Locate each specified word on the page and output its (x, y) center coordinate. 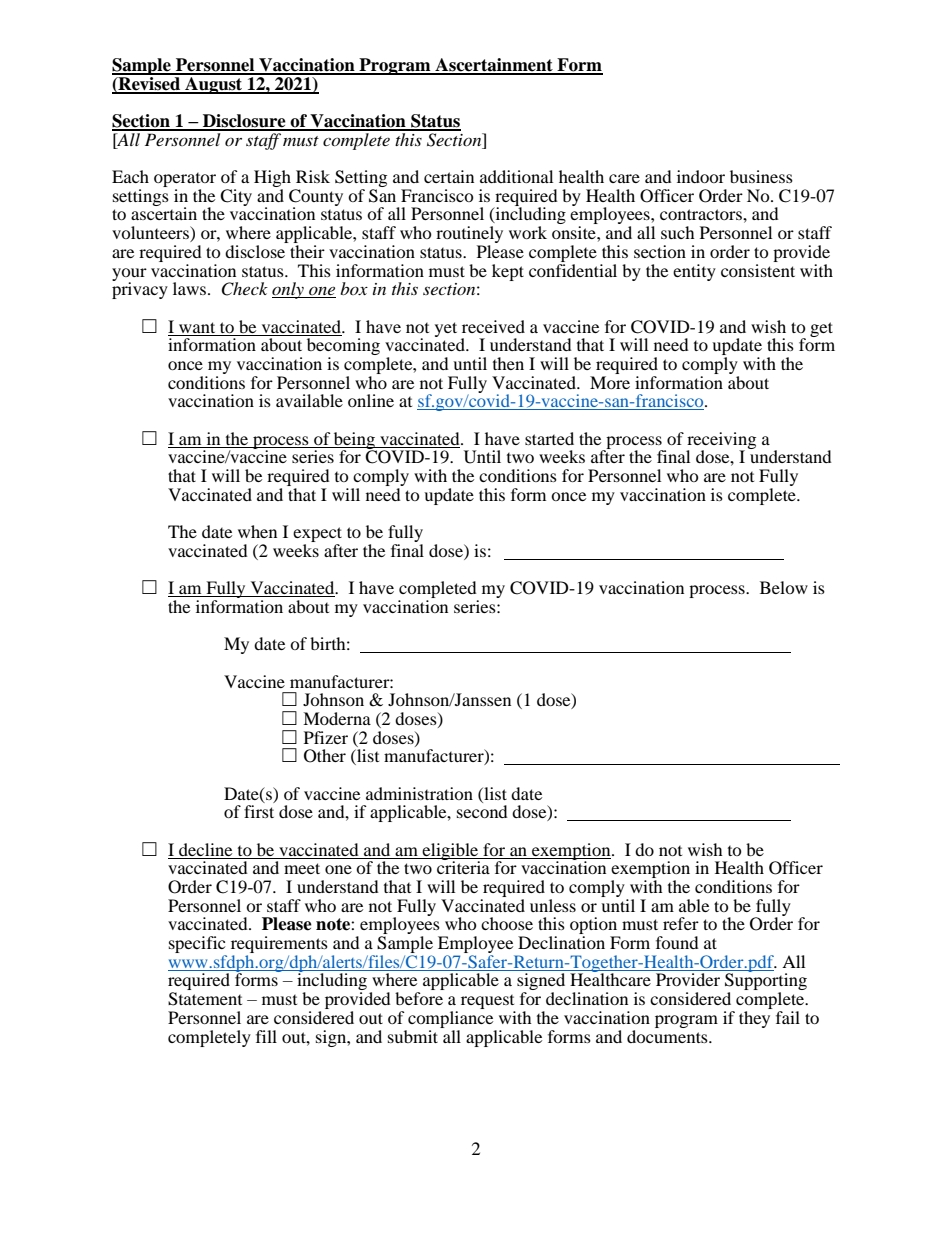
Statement (205, 999)
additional (516, 176)
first (259, 811)
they (754, 1019)
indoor (701, 176)
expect (317, 536)
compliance (450, 1019)
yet (446, 329)
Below (784, 587)
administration (419, 793)
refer (681, 923)
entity (694, 272)
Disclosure (244, 122)
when (257, 531)
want (197, 327)
